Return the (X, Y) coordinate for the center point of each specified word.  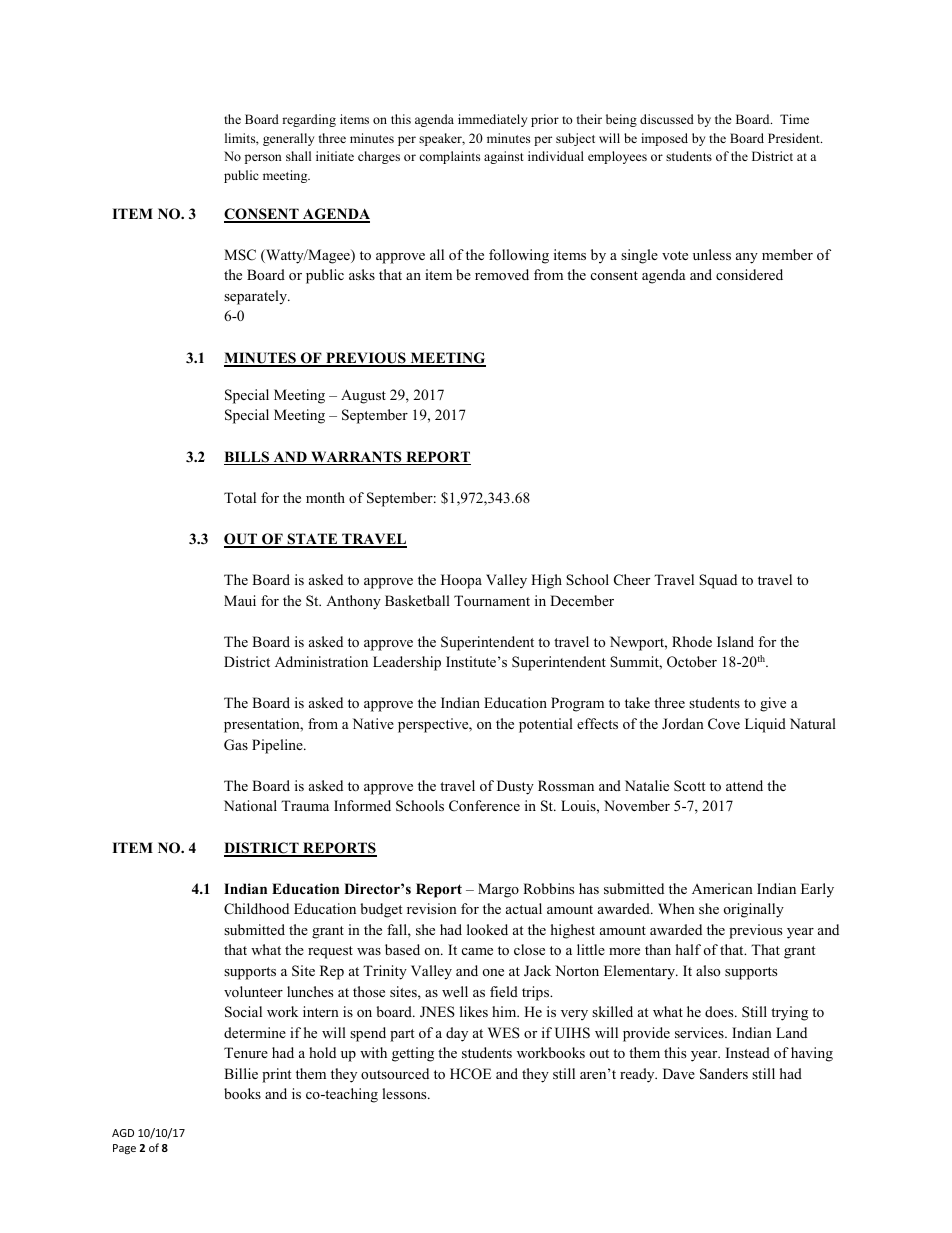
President (795, 138)
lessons (405, 1093)
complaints (449, 157)
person (263, 159)
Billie (241, 1073)
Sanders (724, 1074)
